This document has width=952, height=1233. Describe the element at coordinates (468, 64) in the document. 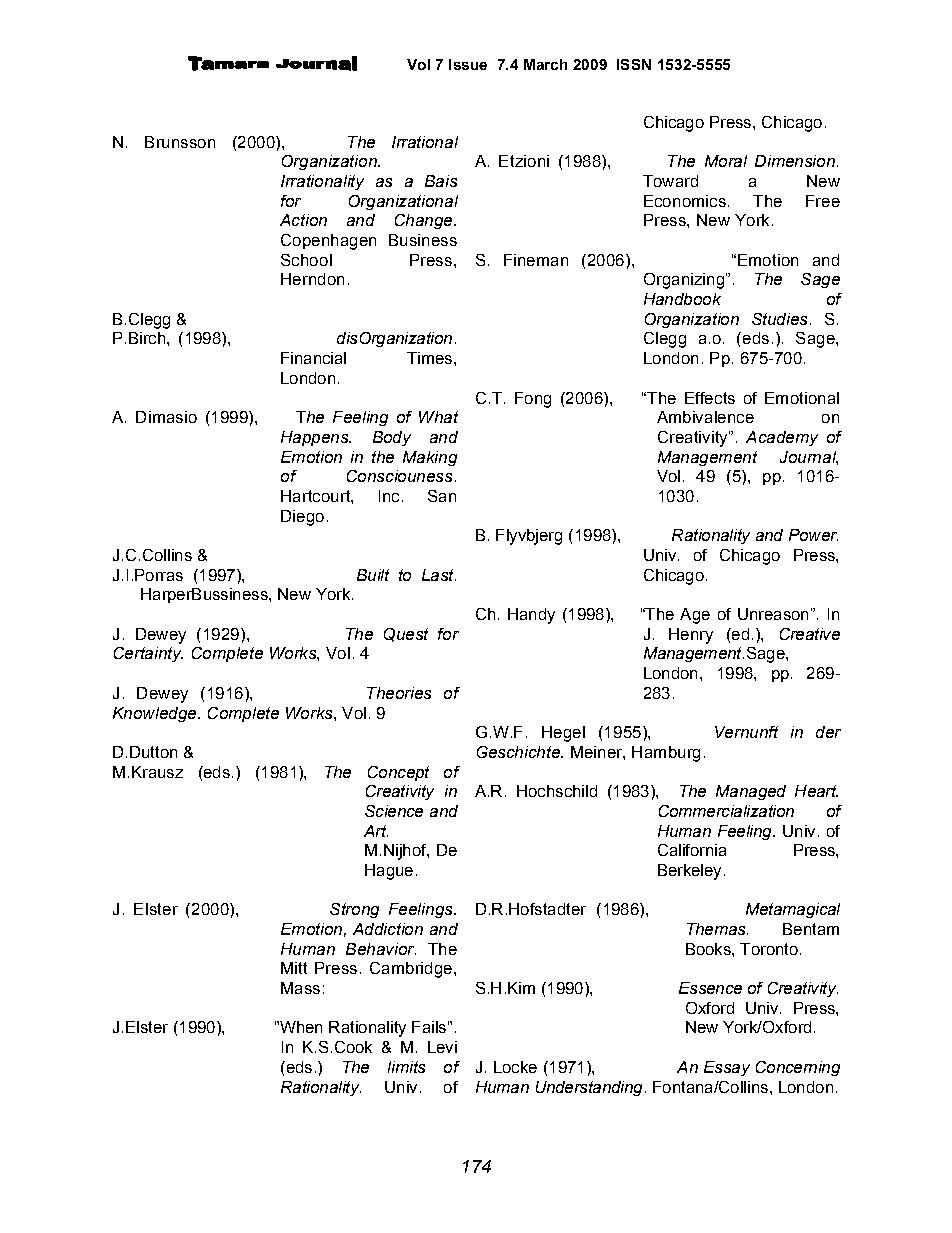

I see `Issue` at that location.
